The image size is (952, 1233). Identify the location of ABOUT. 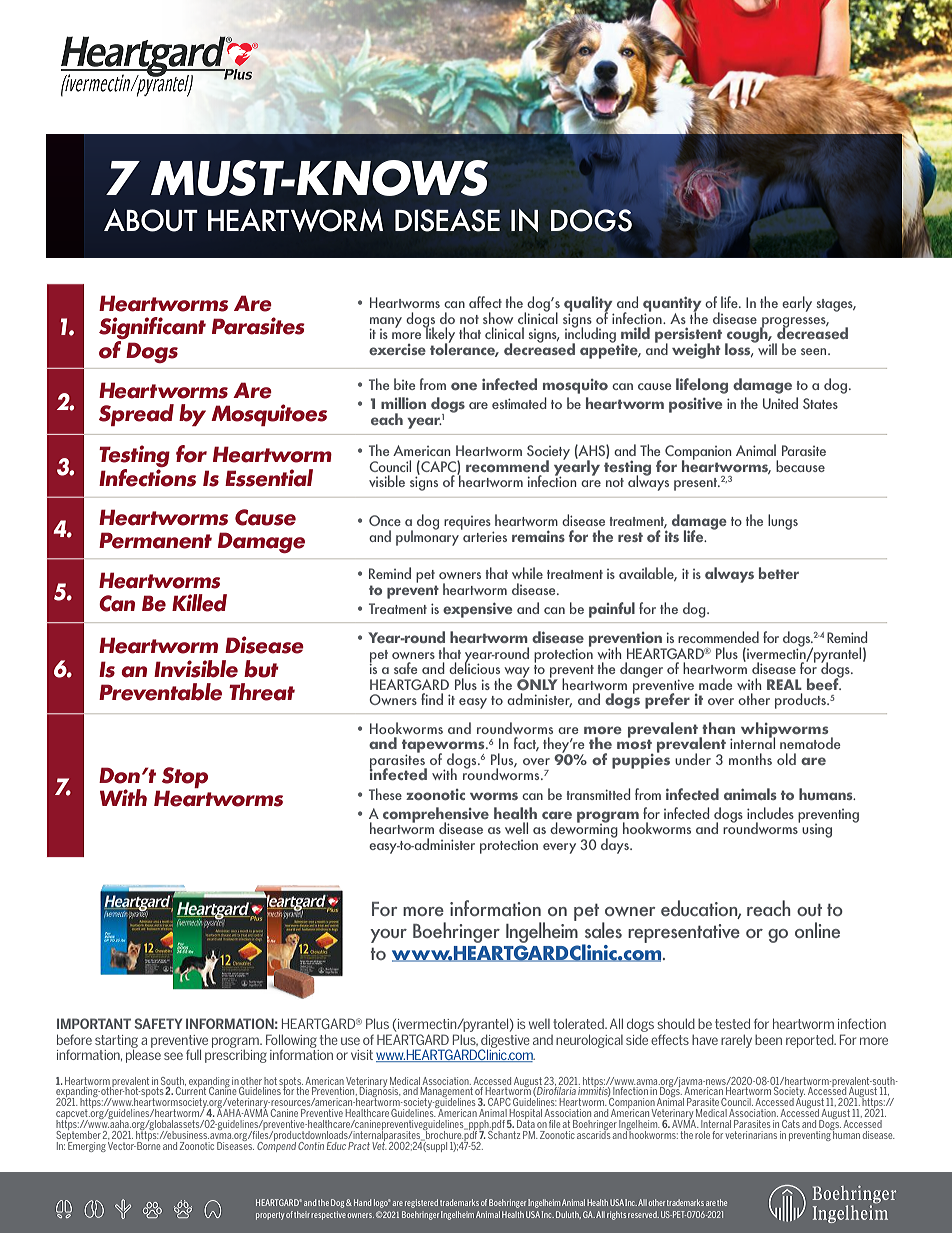
(151, 220).
